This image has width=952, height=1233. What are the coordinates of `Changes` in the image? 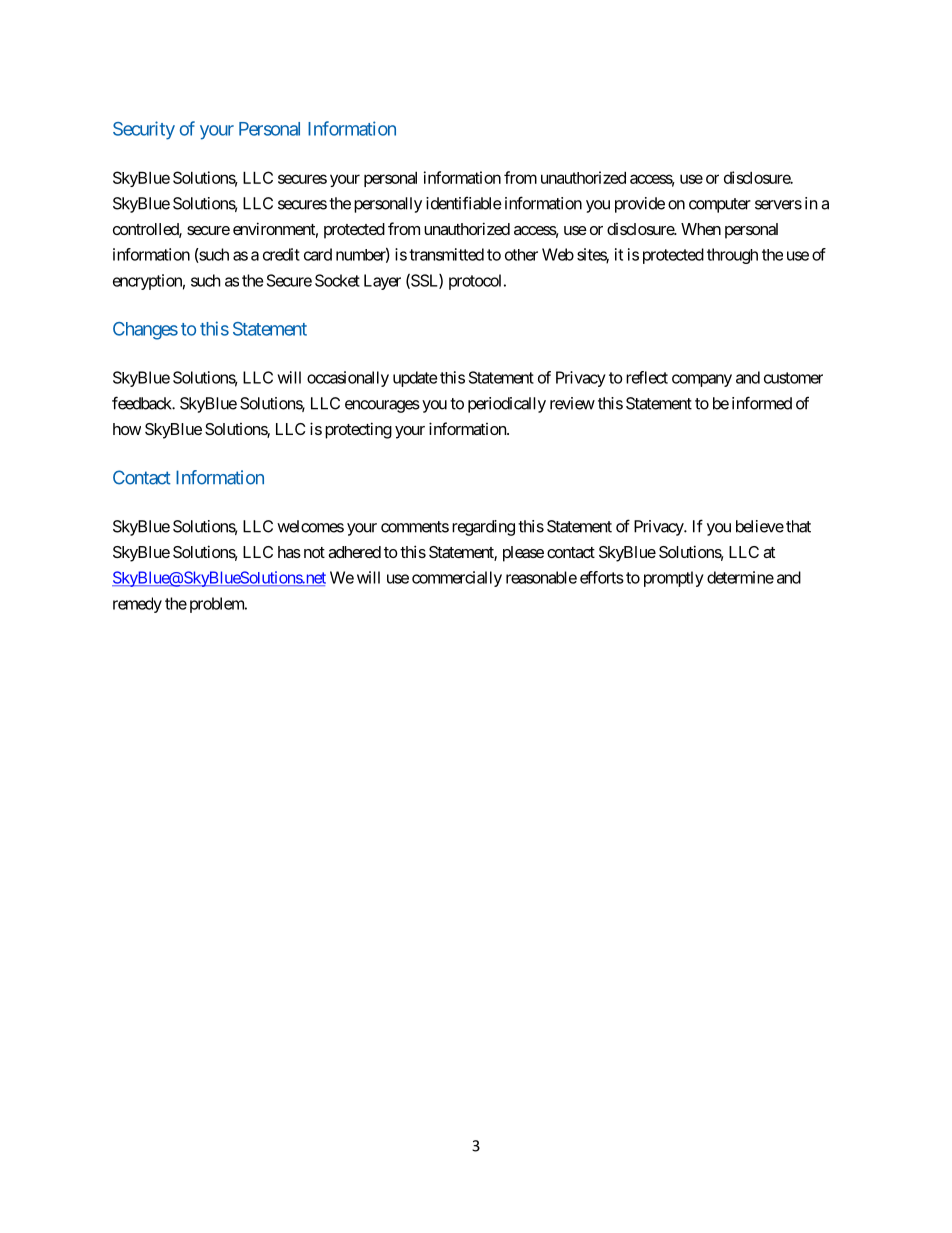 It's located at (145, 331).
